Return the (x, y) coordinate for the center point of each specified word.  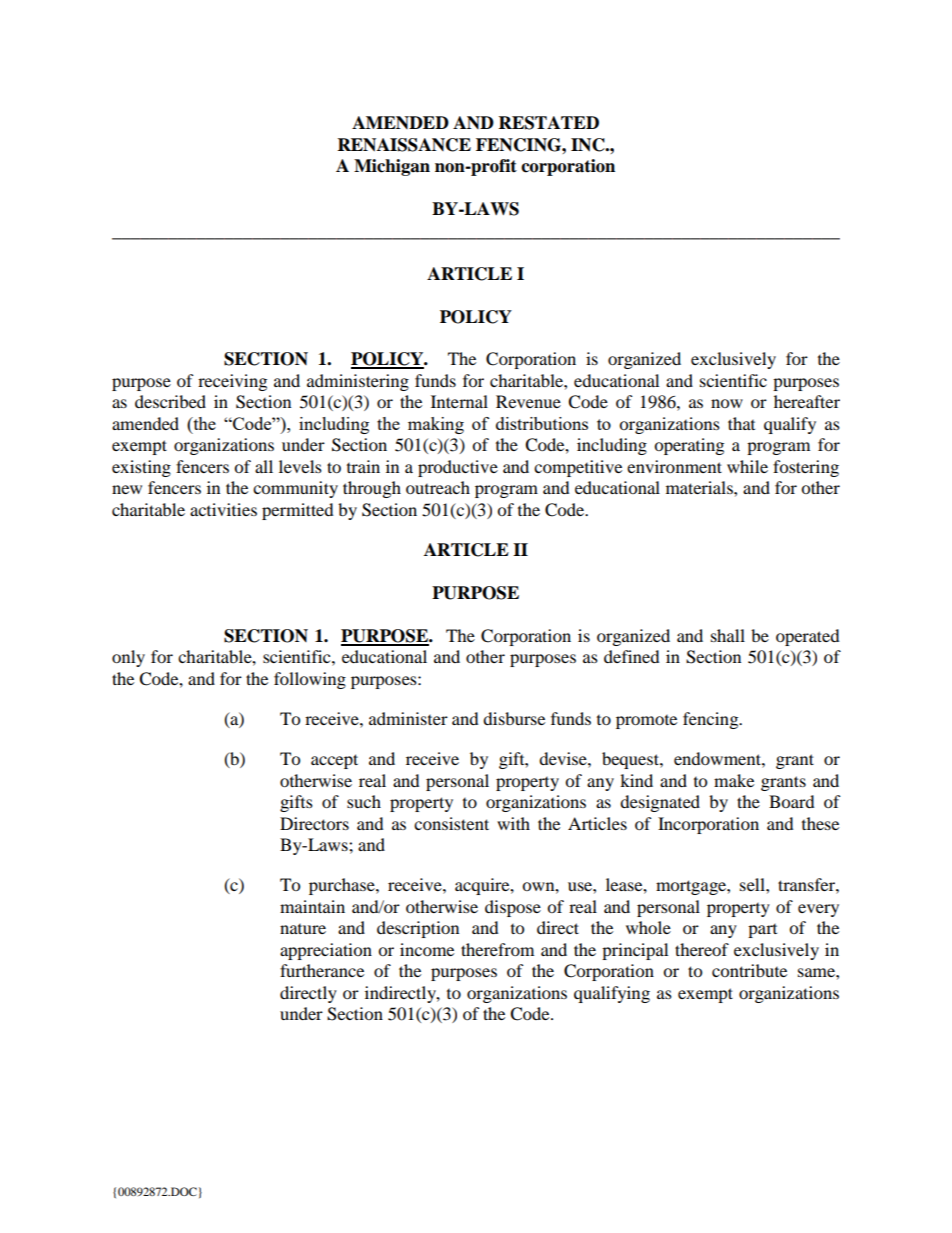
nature (303, 929)
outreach (438, 487)
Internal (459, 401)
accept (334, 761)
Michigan (392, 167)
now (727, 403)
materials (700, 487)
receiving (232, 382)
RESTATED (549, 123)
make (734, 780)
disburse (514, 718)
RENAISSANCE (404, 145)
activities (223, 509)
